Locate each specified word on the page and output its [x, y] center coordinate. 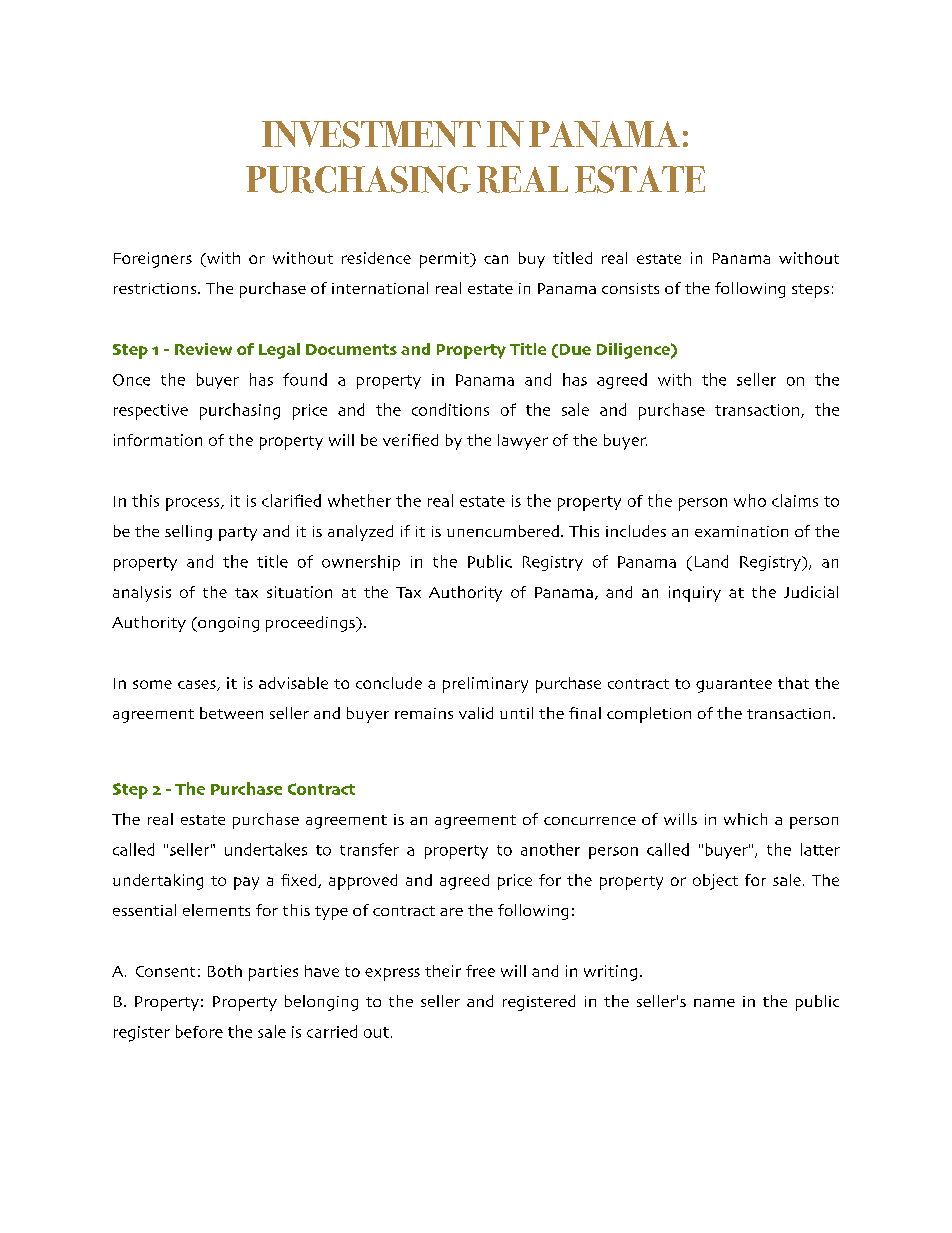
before [199, 1031]
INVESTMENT [371, 134]
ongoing [227, 624]
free [480, 971]
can [496, 259]
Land [711, 561]
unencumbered [503, 531]
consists [630, 288]
